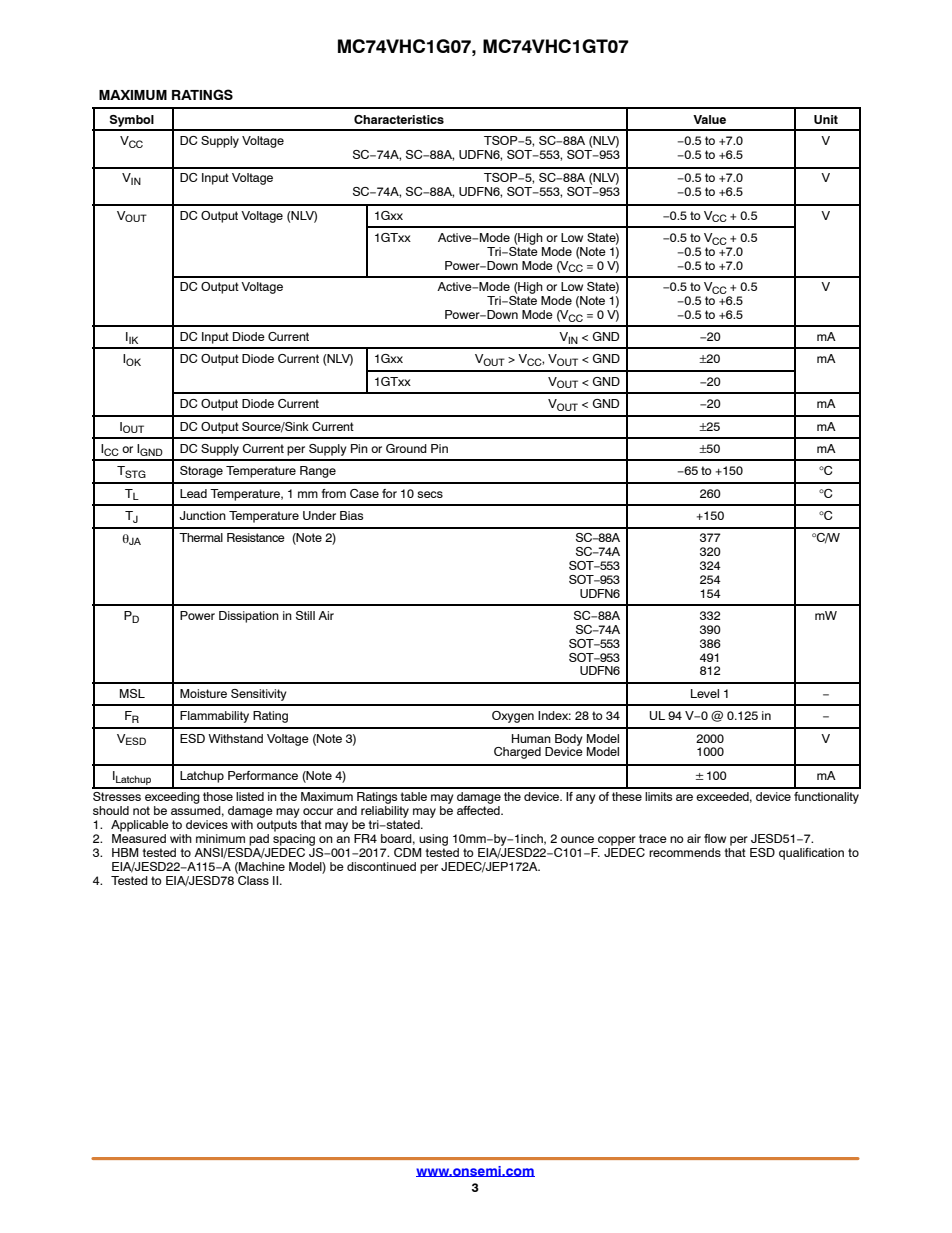 The width and height of the document is (952, 1233). What do you see at coordinates (249, 617) in the document?
I see `Dissipation` at bounding box center [249, 617].
